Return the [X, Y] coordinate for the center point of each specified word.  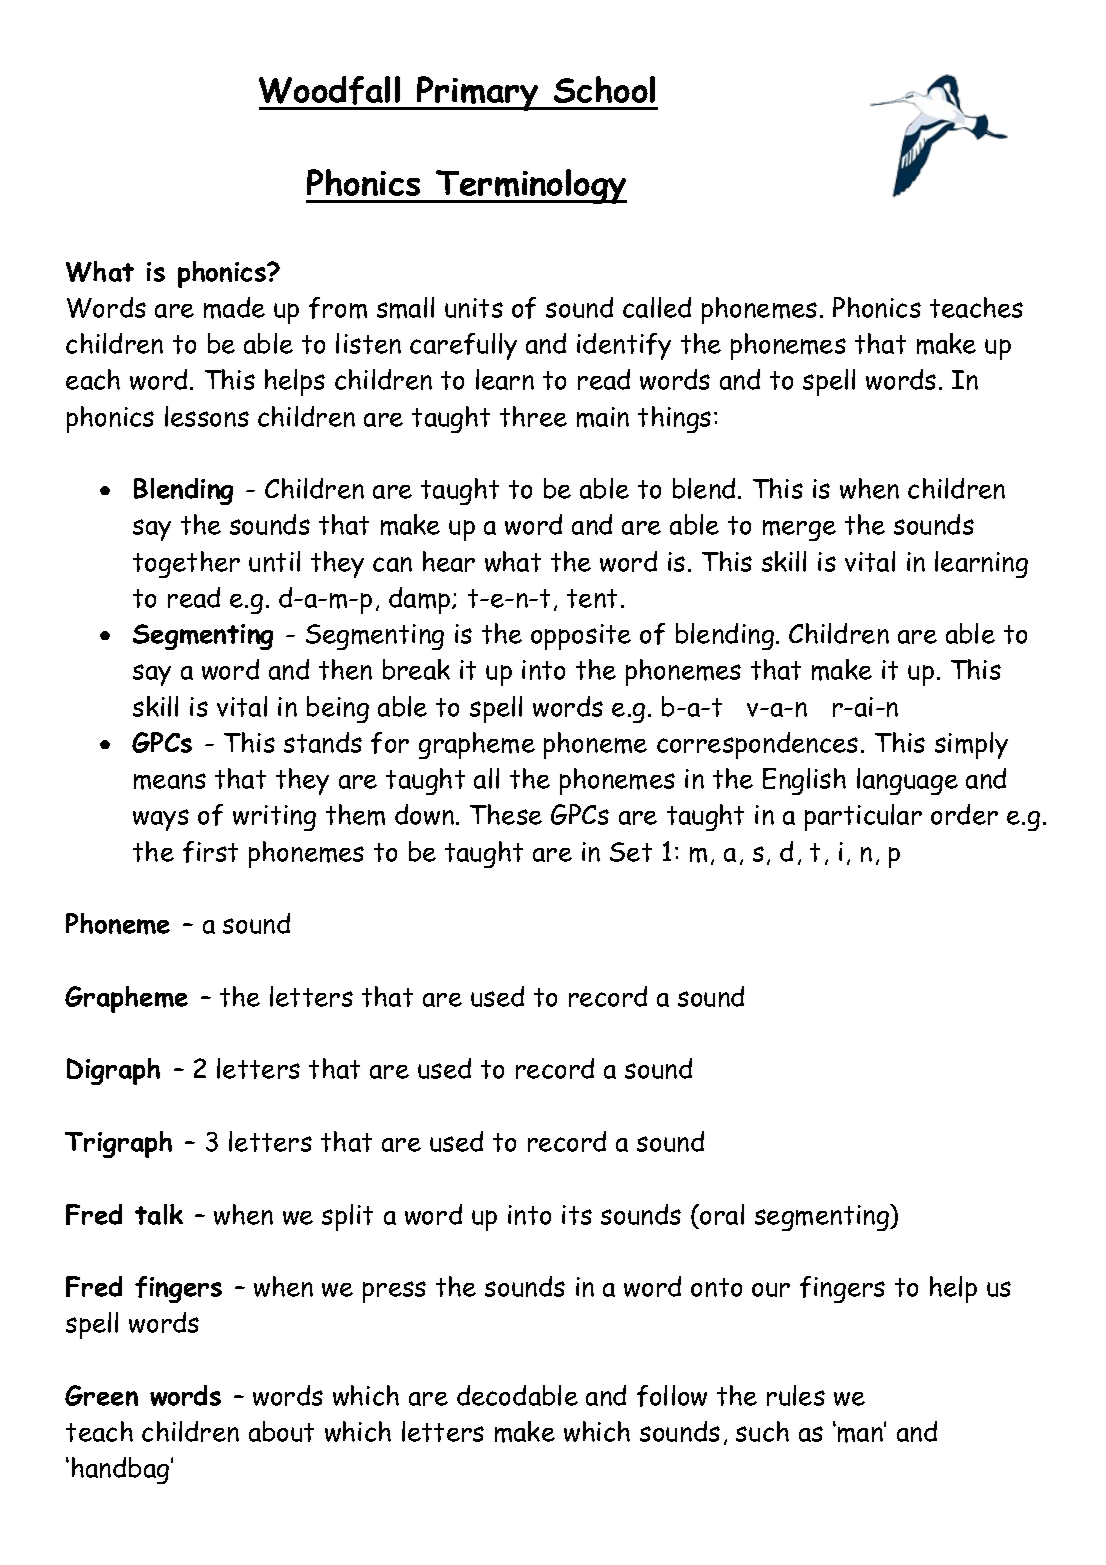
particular [863, 817]
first [210, 852]
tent [592, 598]
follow [672, 1396]
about [281, 1431]
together [186, 564]
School [604, 89]
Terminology [530, 186]
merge [799, 530]
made [234, 308]
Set [631, 852]
